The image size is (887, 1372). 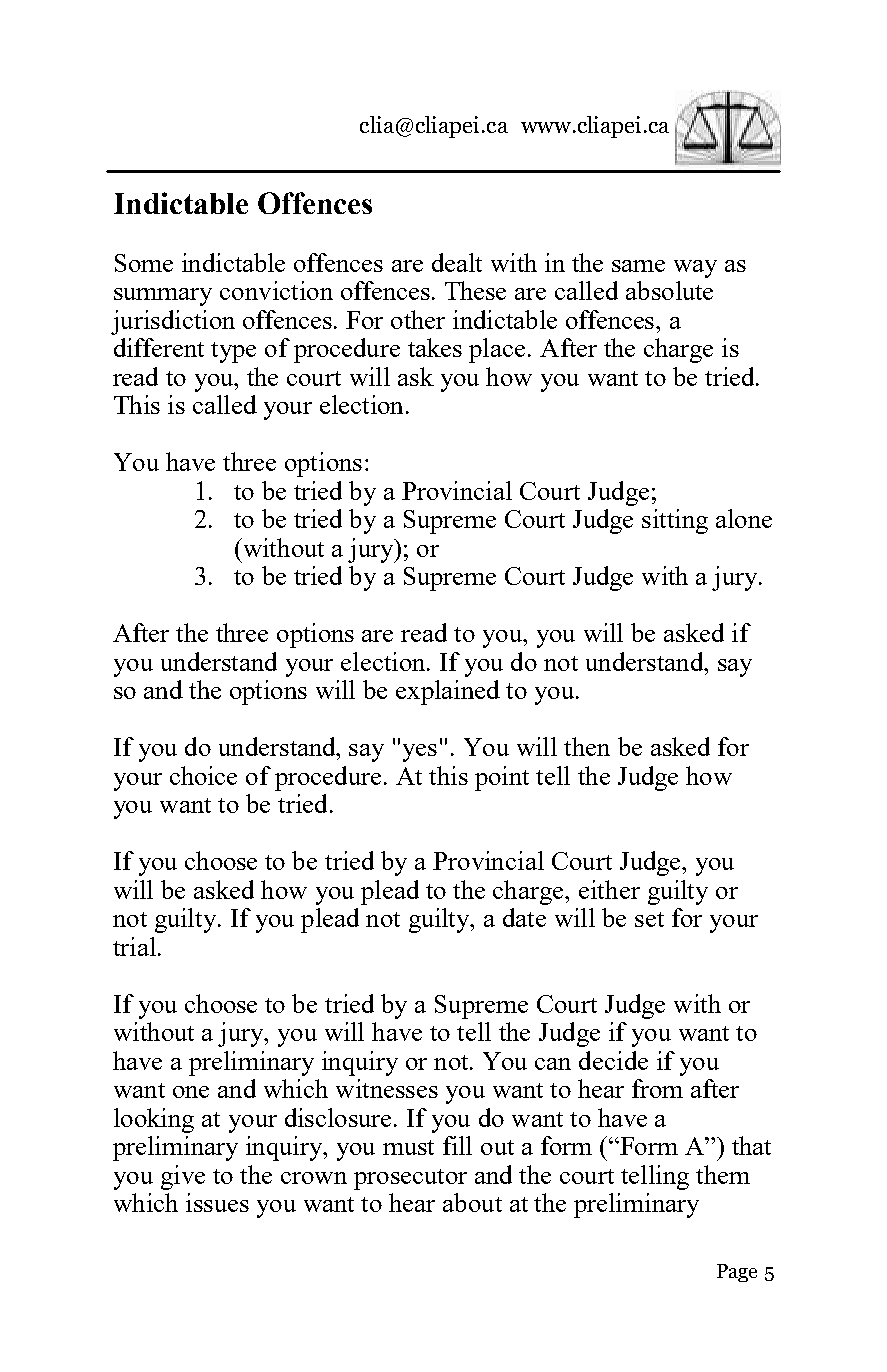 I want to click on summary, so click(x=163, y=297).
